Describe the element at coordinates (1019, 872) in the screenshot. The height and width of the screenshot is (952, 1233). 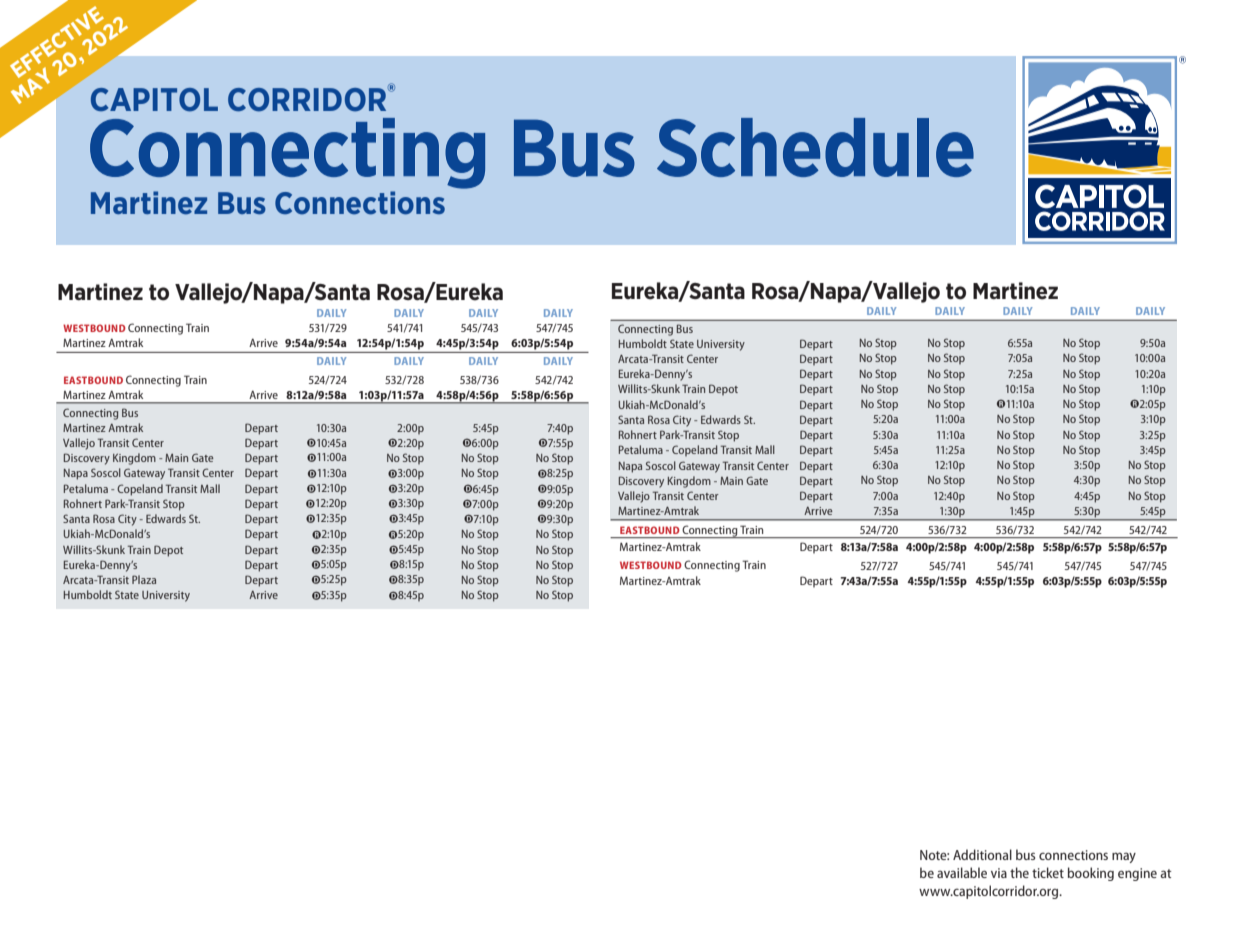
I see `the` at that location.
